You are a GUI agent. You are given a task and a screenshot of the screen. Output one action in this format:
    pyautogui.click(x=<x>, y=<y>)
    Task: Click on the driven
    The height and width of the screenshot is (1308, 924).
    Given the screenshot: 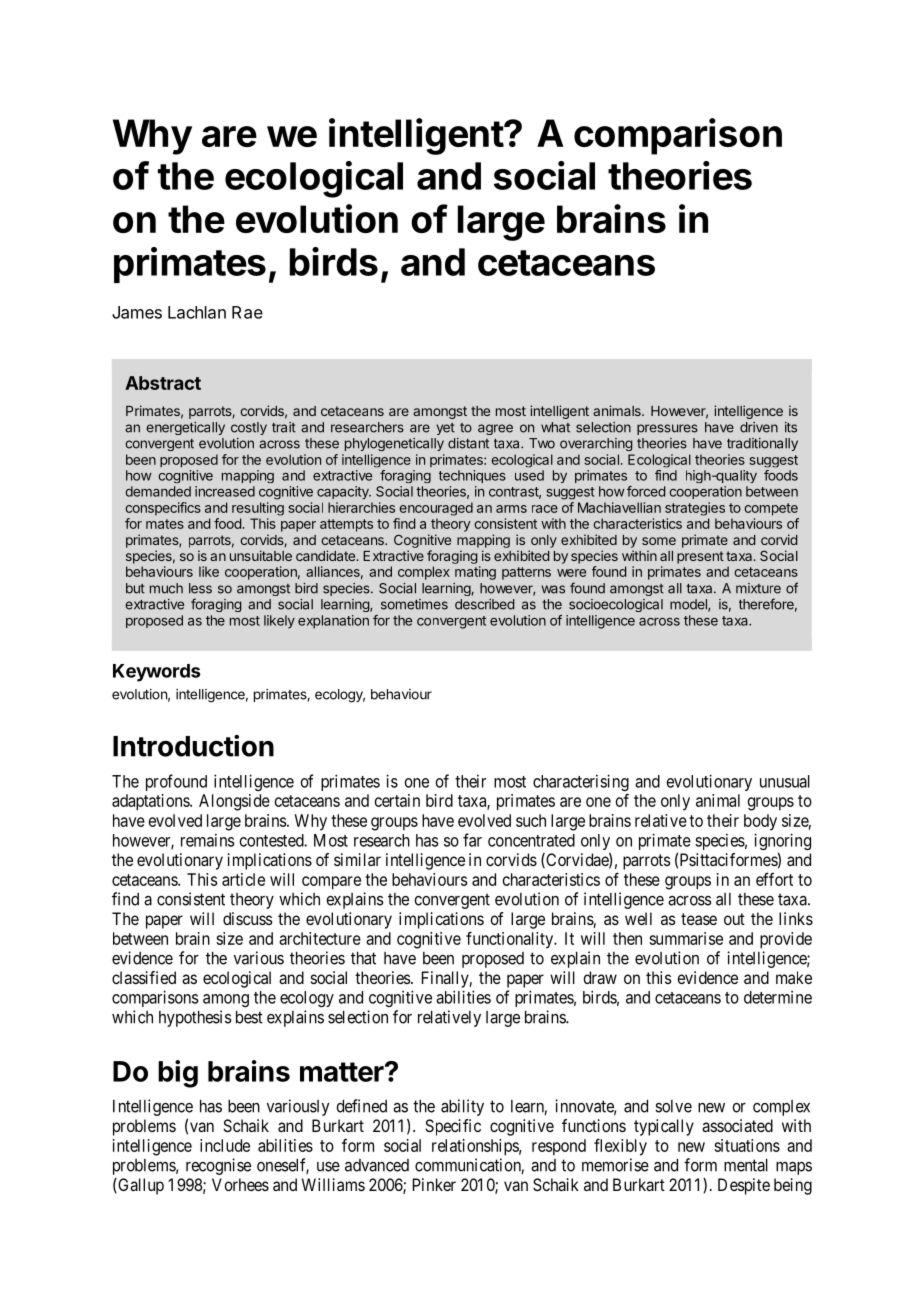 What is the action you would take?
    pyautogui.click(x=759, y=427)
